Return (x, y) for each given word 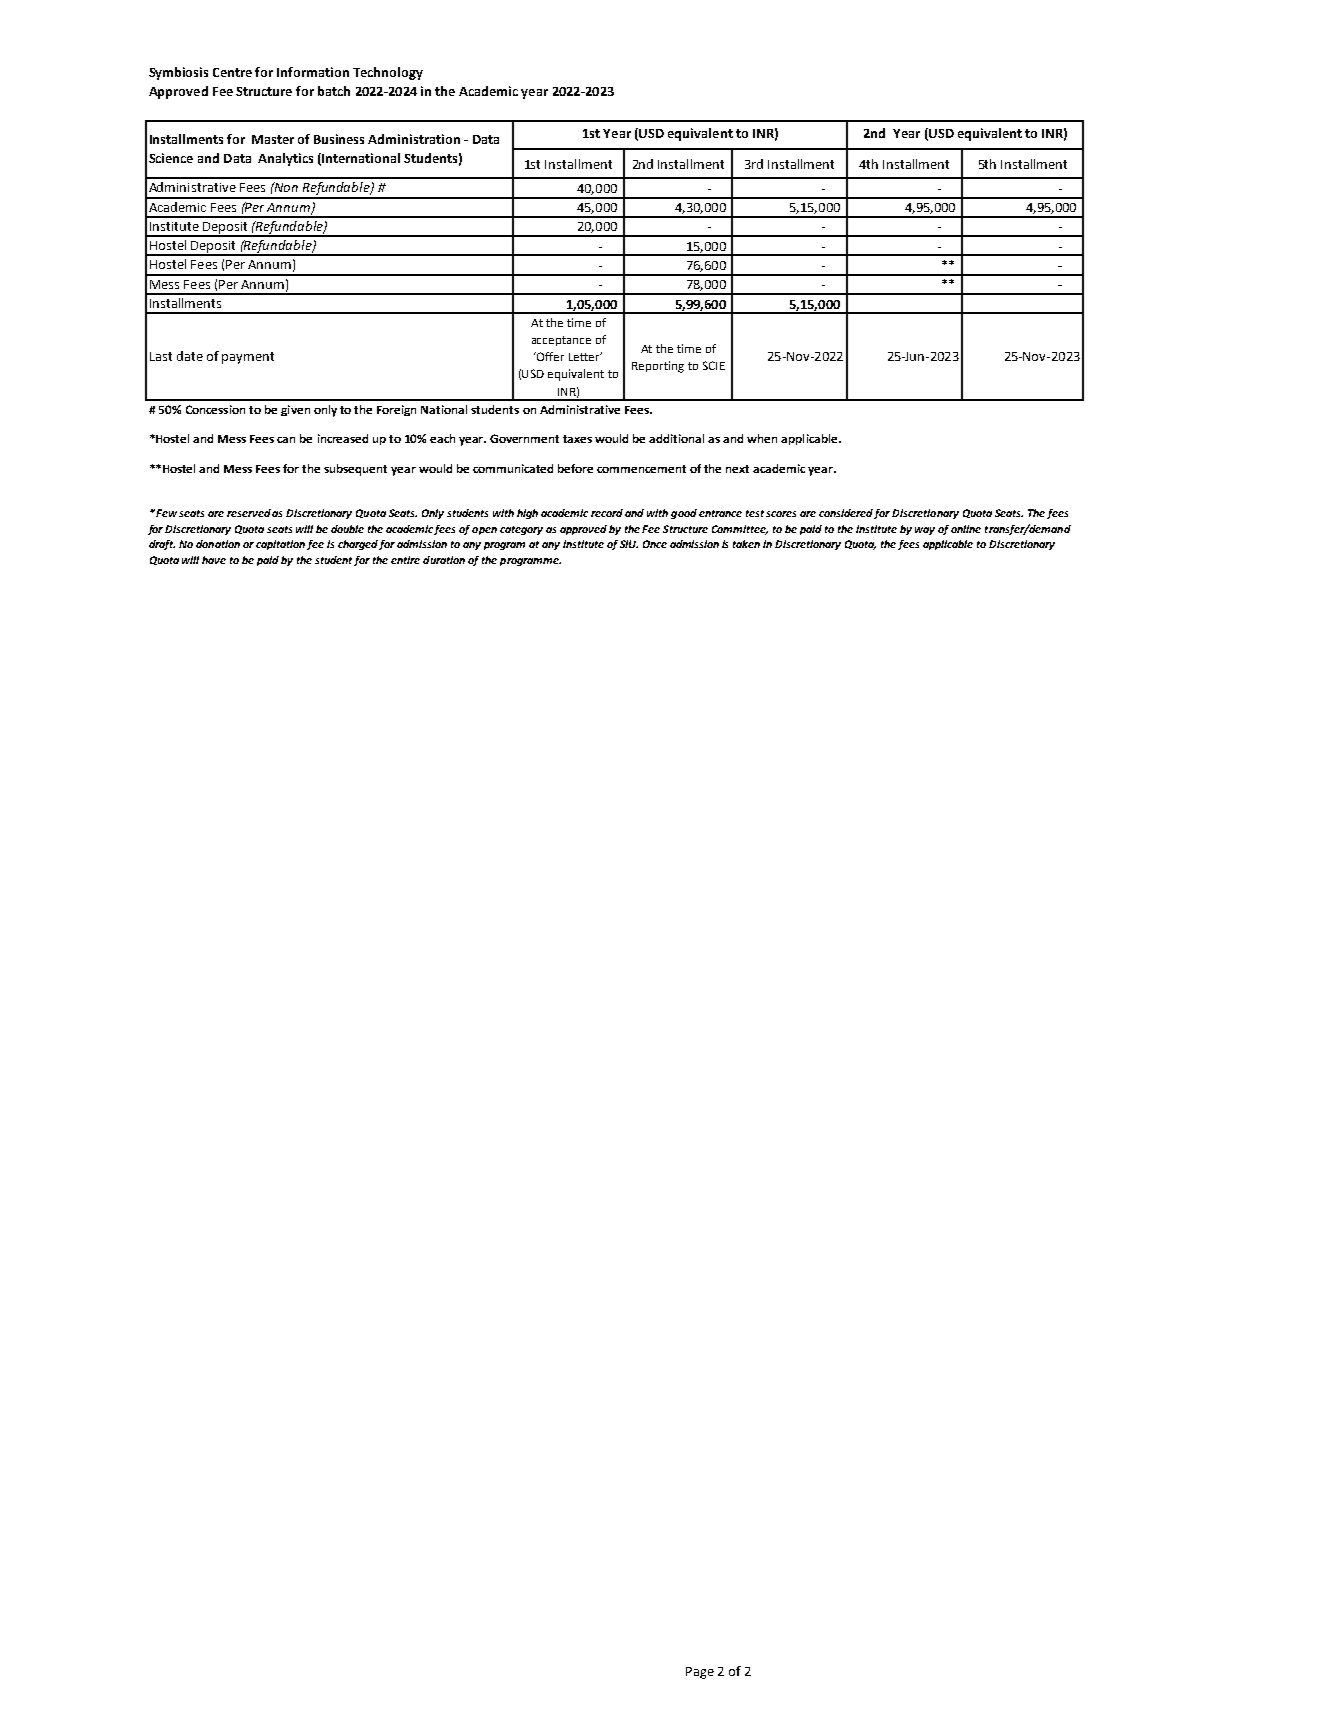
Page (700, 1673)
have (214, 560)
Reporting (658, 367)
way (925, 531)
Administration (414, 139)
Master (273, 139)
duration (444, 560)
